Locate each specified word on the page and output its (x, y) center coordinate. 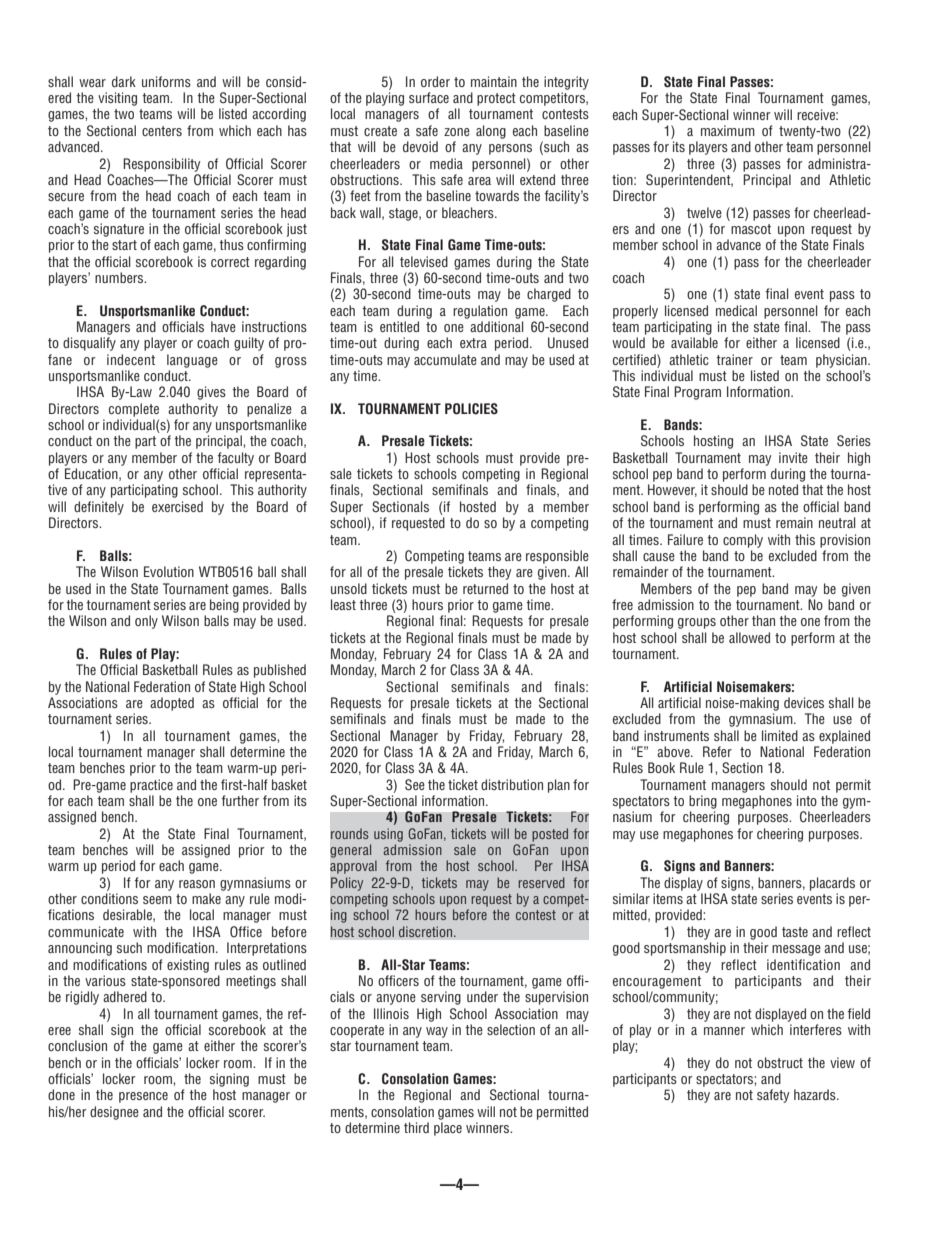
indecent (131, 359)
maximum (728, 130)
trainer (734, 359)
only (146, 622)
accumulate (445, 359)
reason (197, 884)
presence (143, 1097)
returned (485, 588)
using (388, 835)
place (448, 1129)
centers (162, 131)
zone (457, 132)
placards (832, 884)
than (763, 620)
